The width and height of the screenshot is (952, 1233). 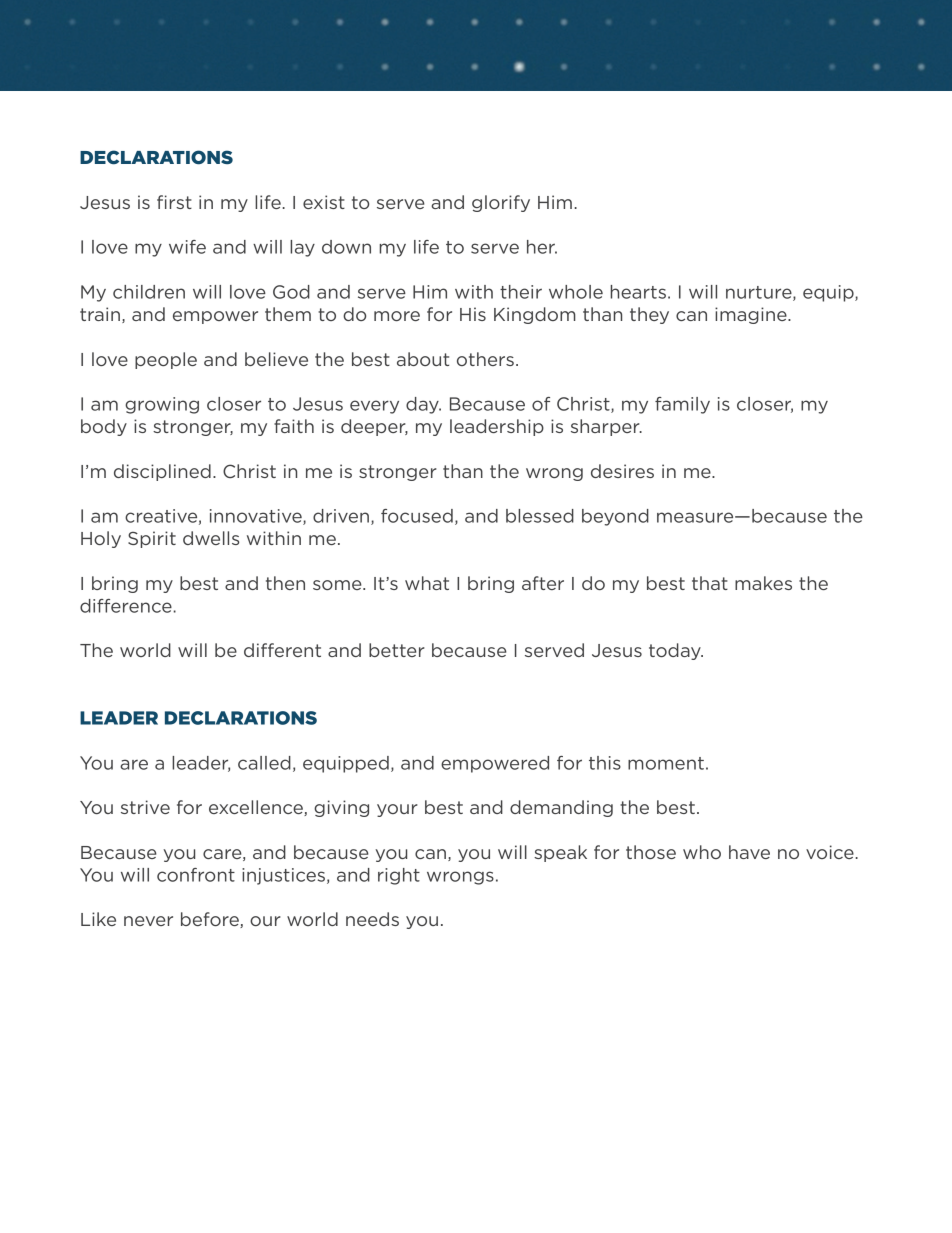 What do you see at coordinates (763, 583) in the screenshot?
I see `makes` at bounding box center [763, 583].
